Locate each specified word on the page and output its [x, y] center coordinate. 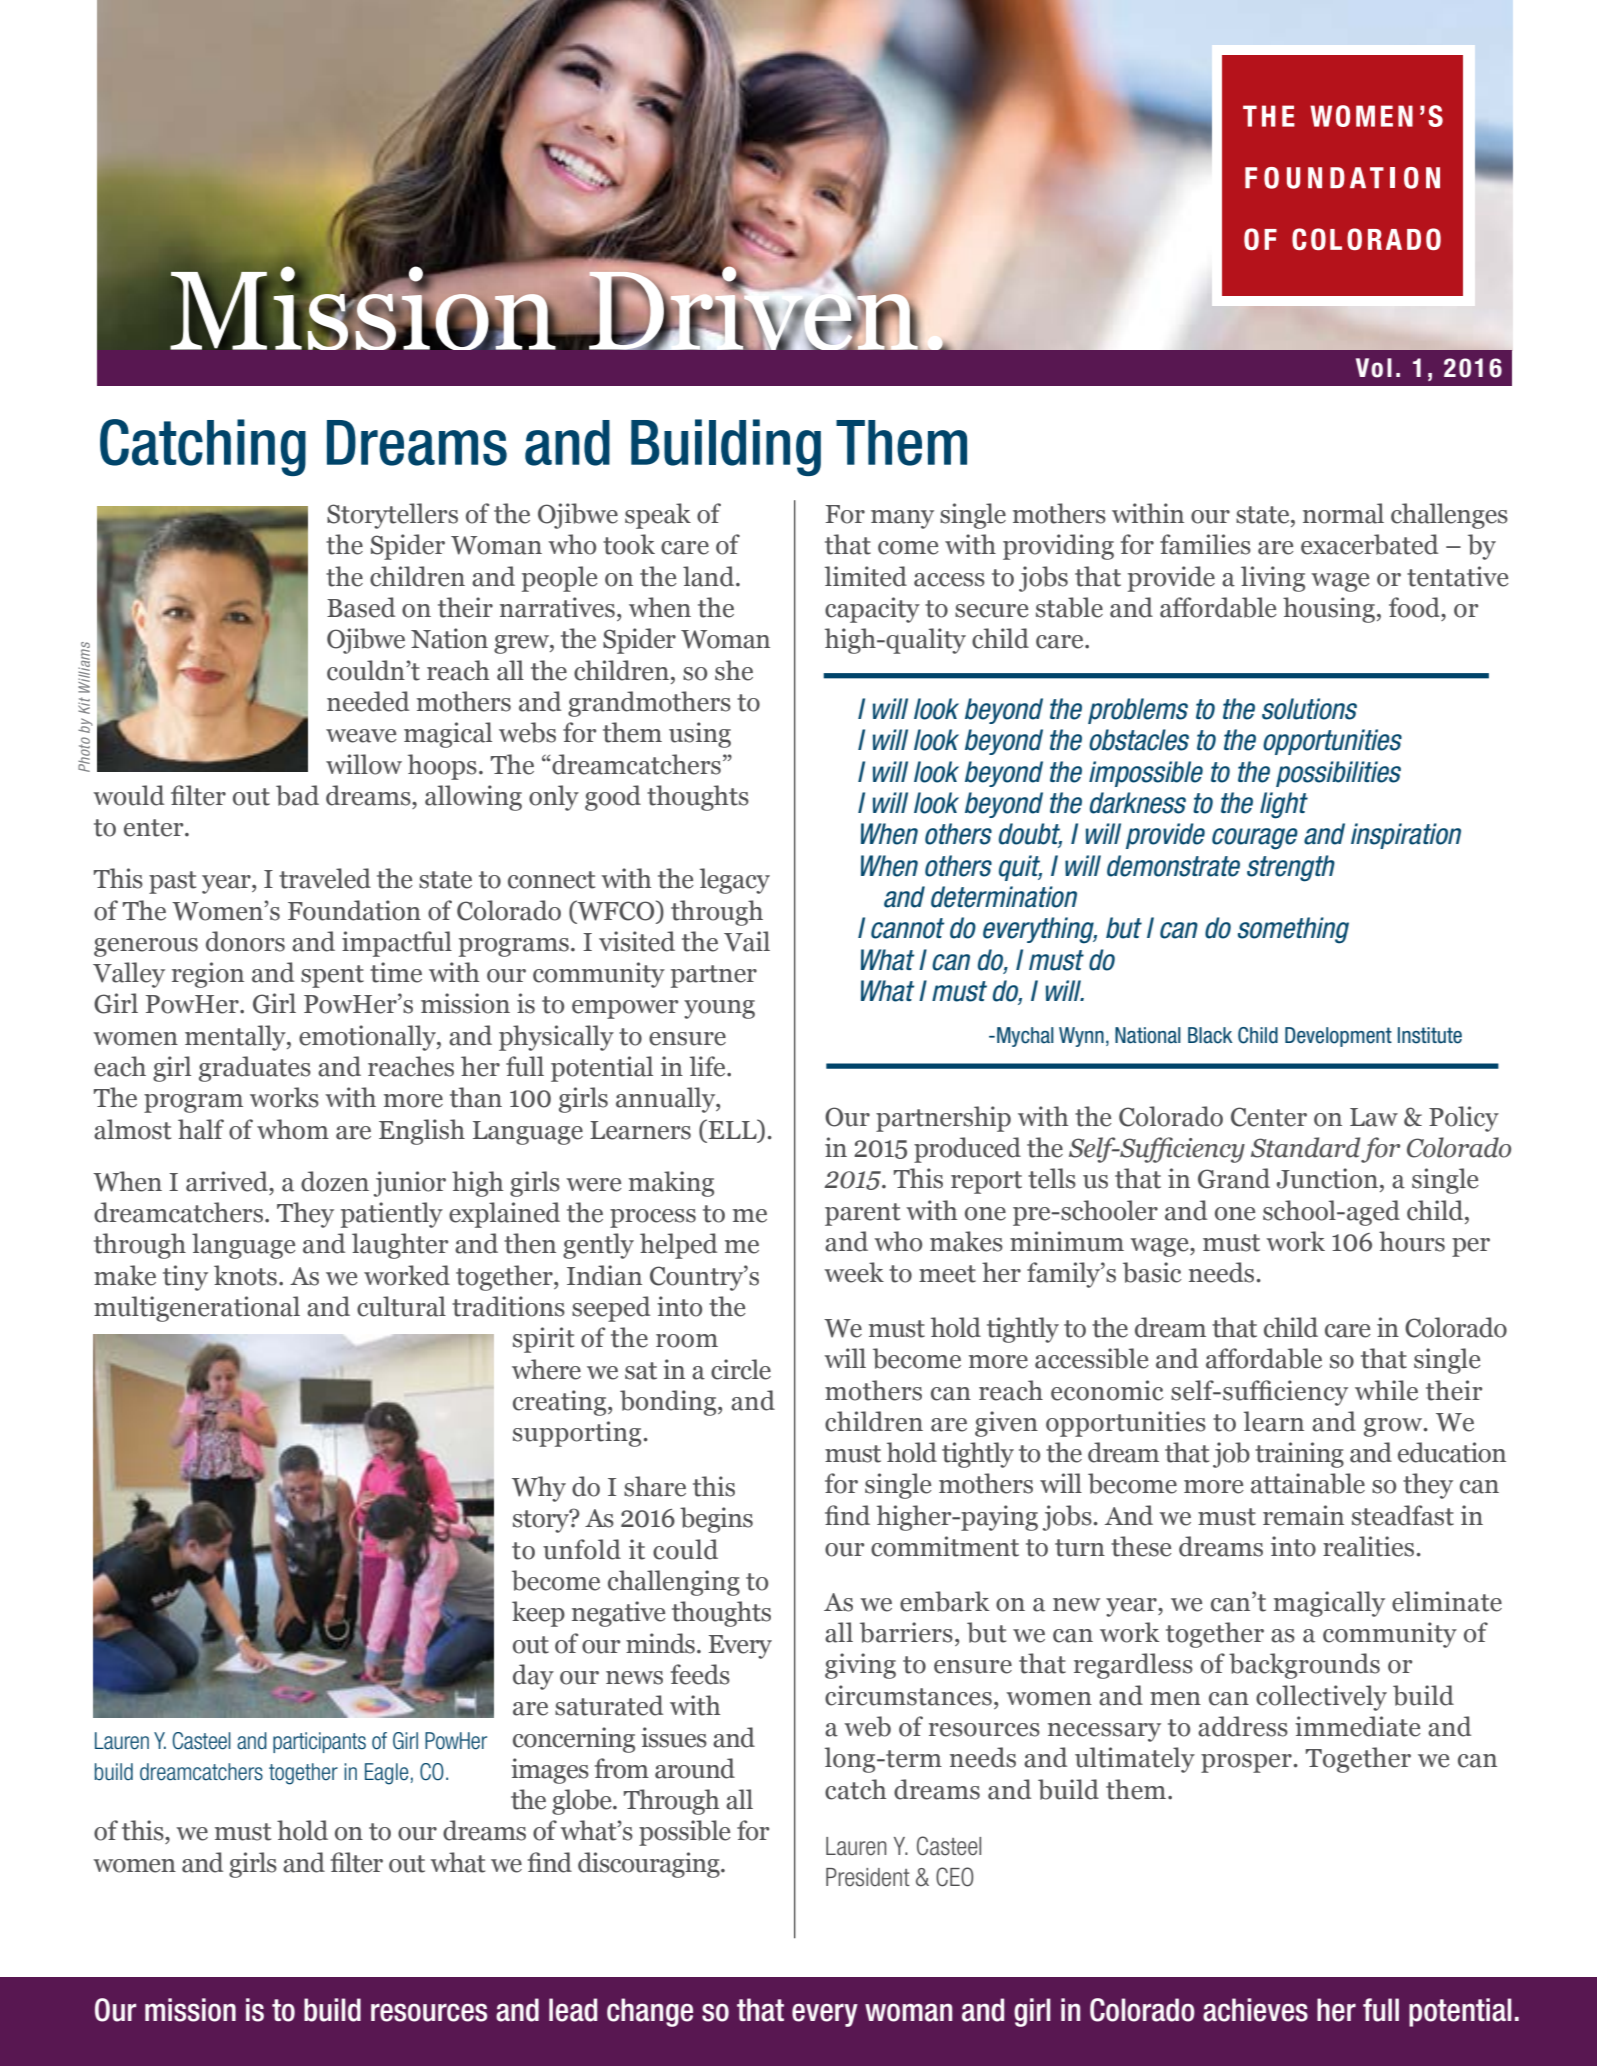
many [902, 519]
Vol [1374, 368]
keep [538, 1614]
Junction [1329, 1178]
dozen [335, 1181]
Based [361, 607]
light [1284, 805]
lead [573, 2010]
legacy [735, 881]
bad [297, 795]
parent [862, 1214]
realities [1368, 1546]
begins [716, 1520]
